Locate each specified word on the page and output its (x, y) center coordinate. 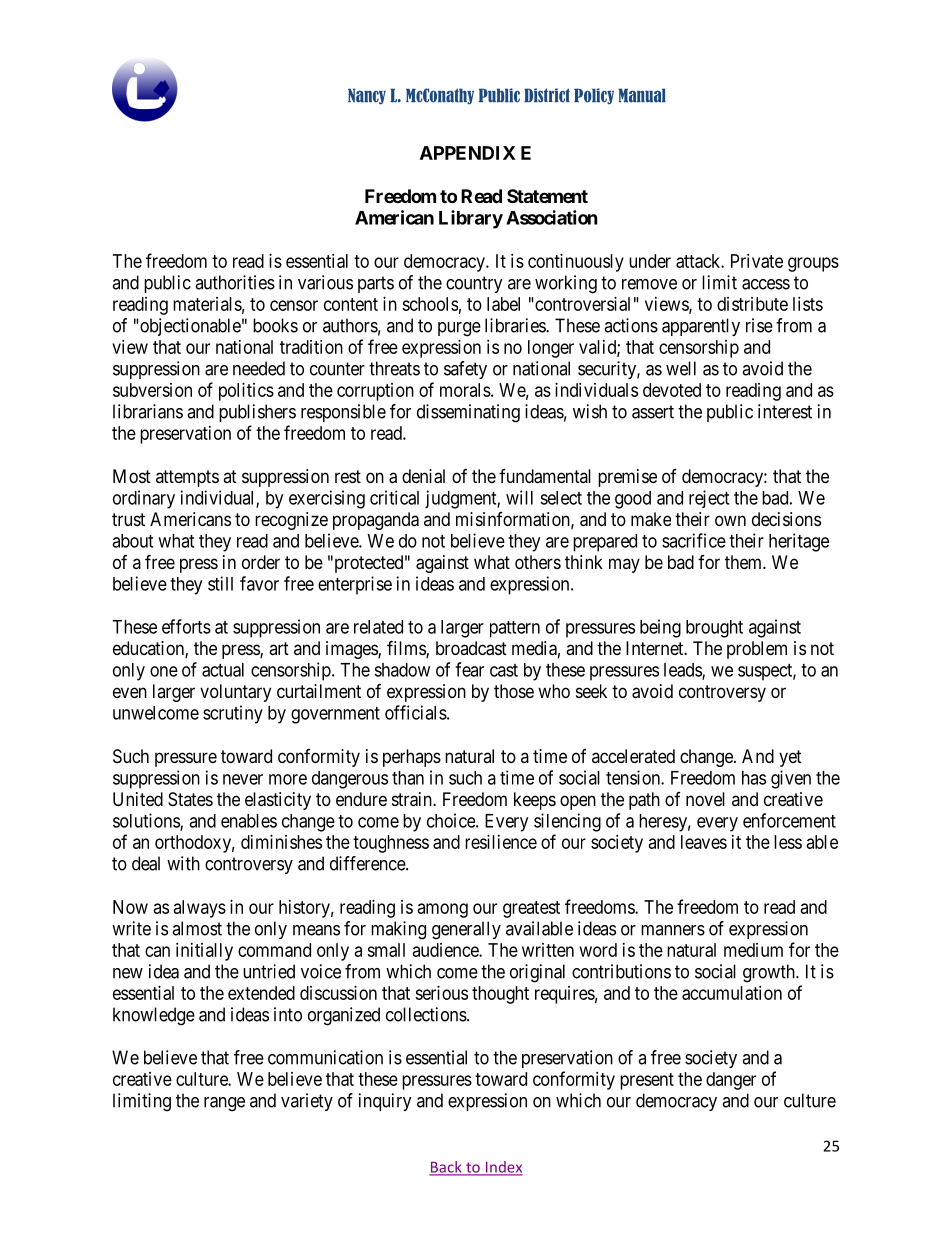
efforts (186, 626)
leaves (704, 842)
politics (246, 392)
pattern (515, 629)
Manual (642, 95)
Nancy (367, 96)
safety (465, 370)
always (200, 909)
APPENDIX (468, 153)
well (681, 368)
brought (714, 629)
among (443, 910)
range (224, 1104)
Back (446, 1168)
